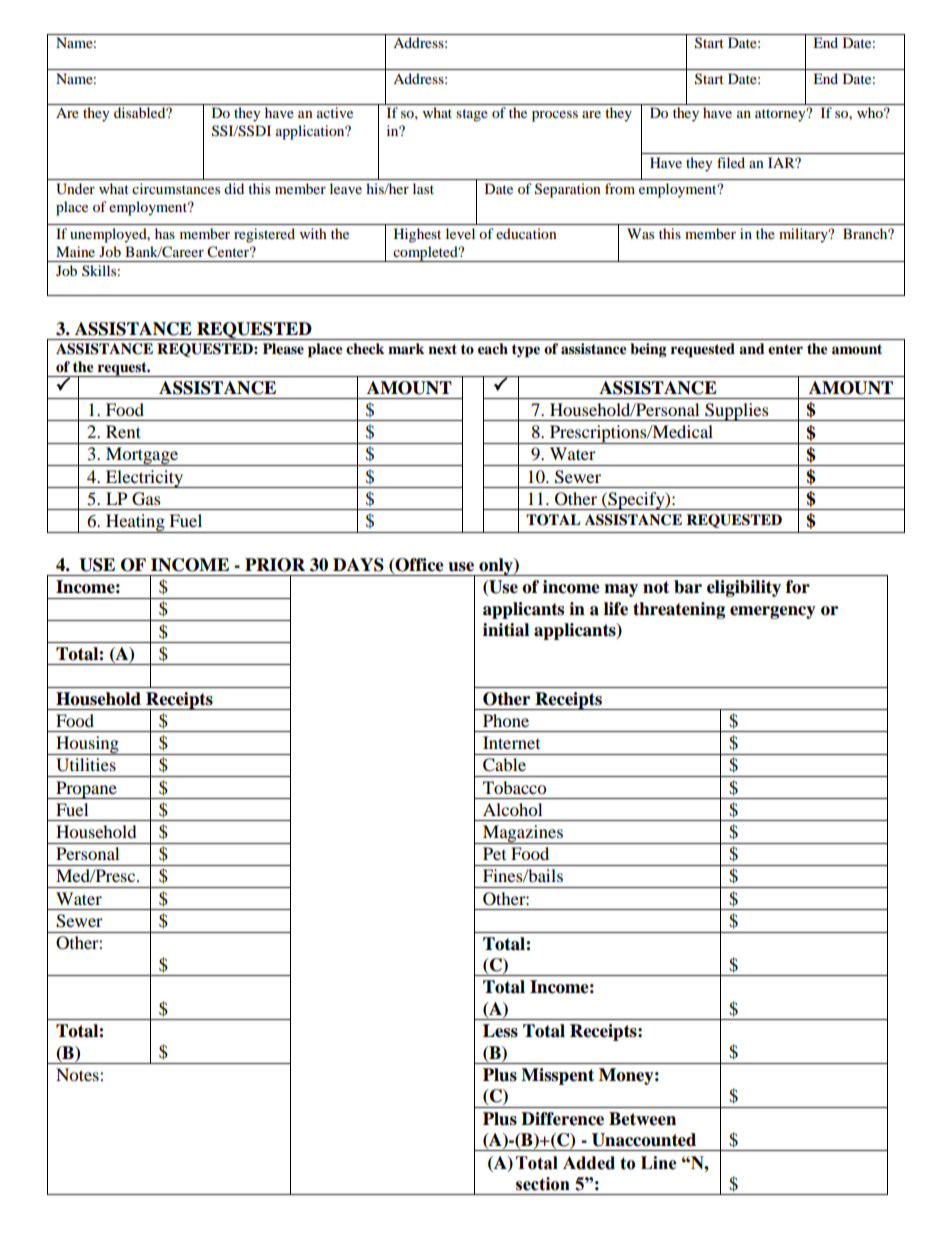 The height and width of the screenshot is (1233, 952). Describe the element at coordinates (659, 1163) in the screenshot. I see `Line` at that location.
